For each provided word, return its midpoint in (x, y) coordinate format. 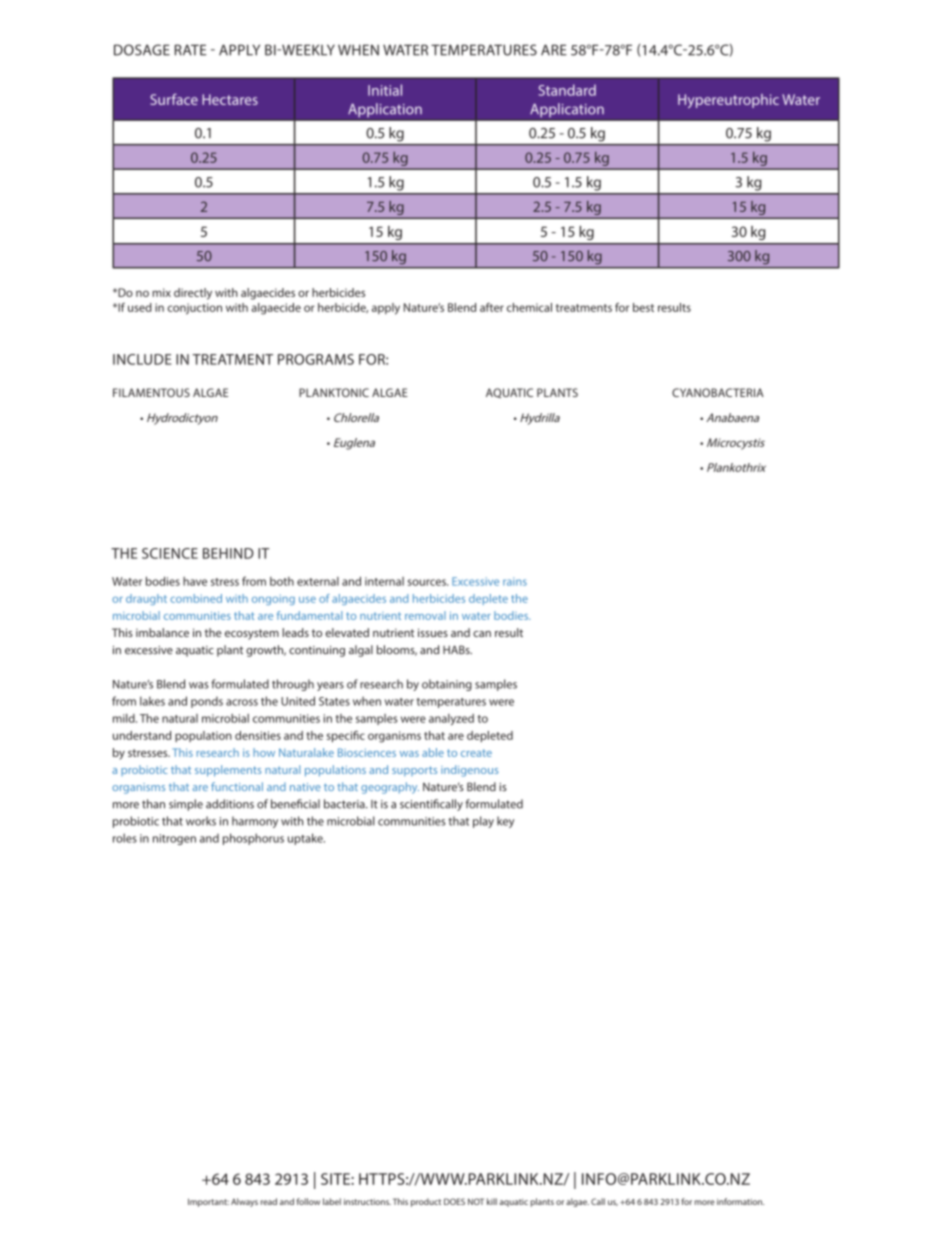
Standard (567, 90)
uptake (306, 839)
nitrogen (174, 839)
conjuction (195, 309)
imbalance (162, 632)
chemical (529, 307)
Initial (385, 90)
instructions (367, 1202)
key (505, 822)
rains (515, 581)
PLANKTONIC (334, 392)
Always (244, 1202)
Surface (174, 99)
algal (361, 651)
